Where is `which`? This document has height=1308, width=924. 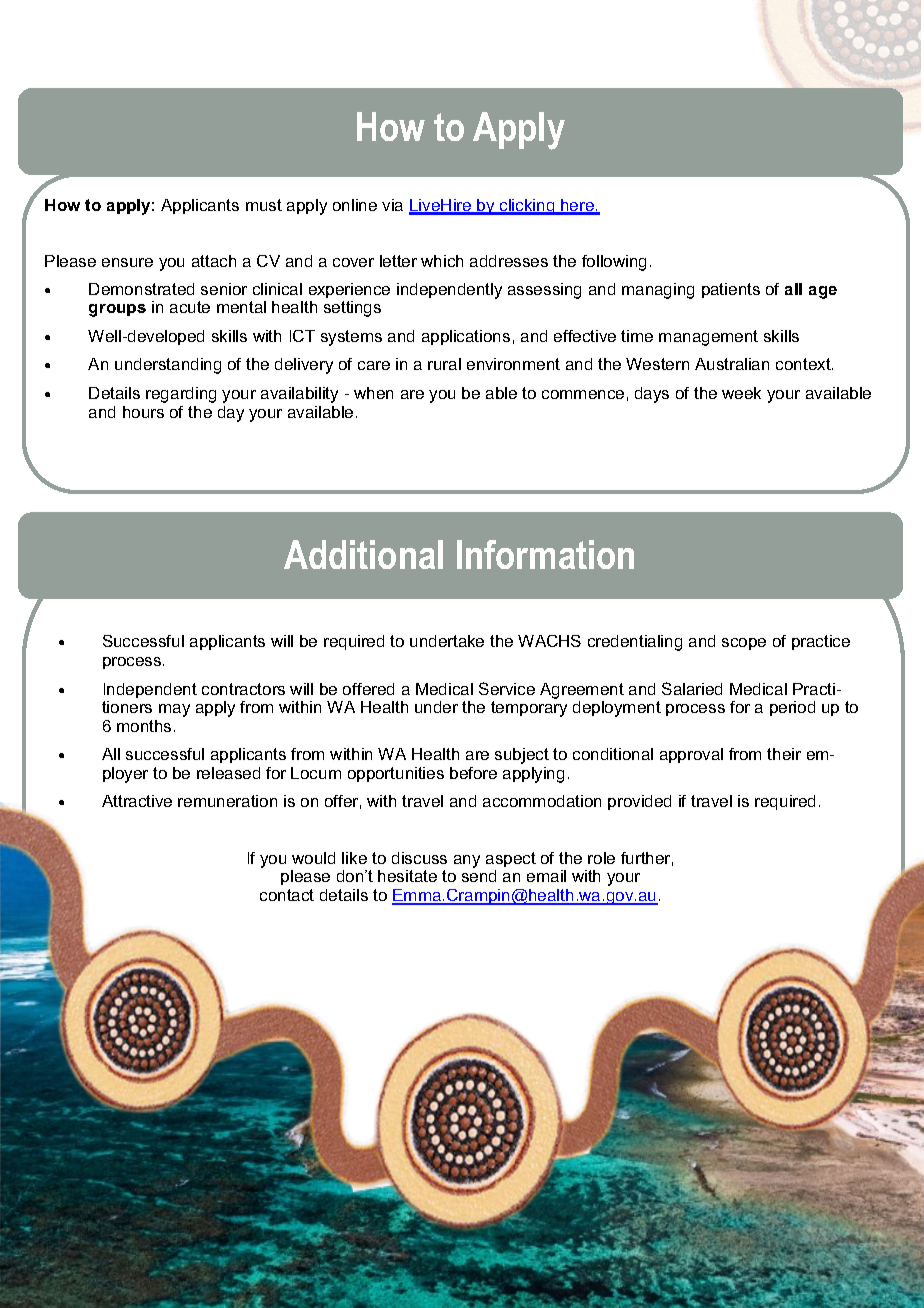 which is located at coordinates (442, 261).
